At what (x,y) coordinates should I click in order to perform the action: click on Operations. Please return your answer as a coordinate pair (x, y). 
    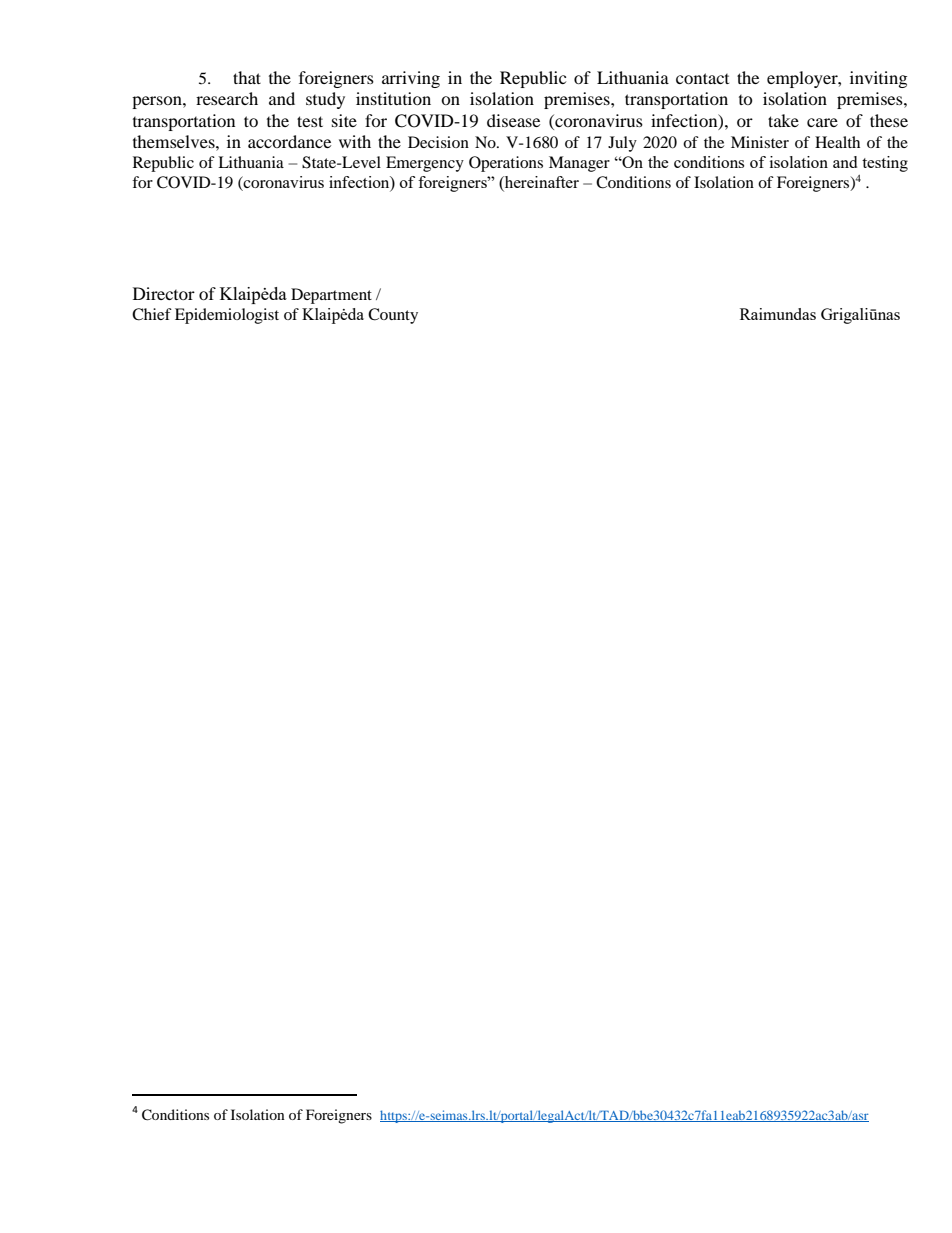
    Looking at the image, I should click on (506, 164).
